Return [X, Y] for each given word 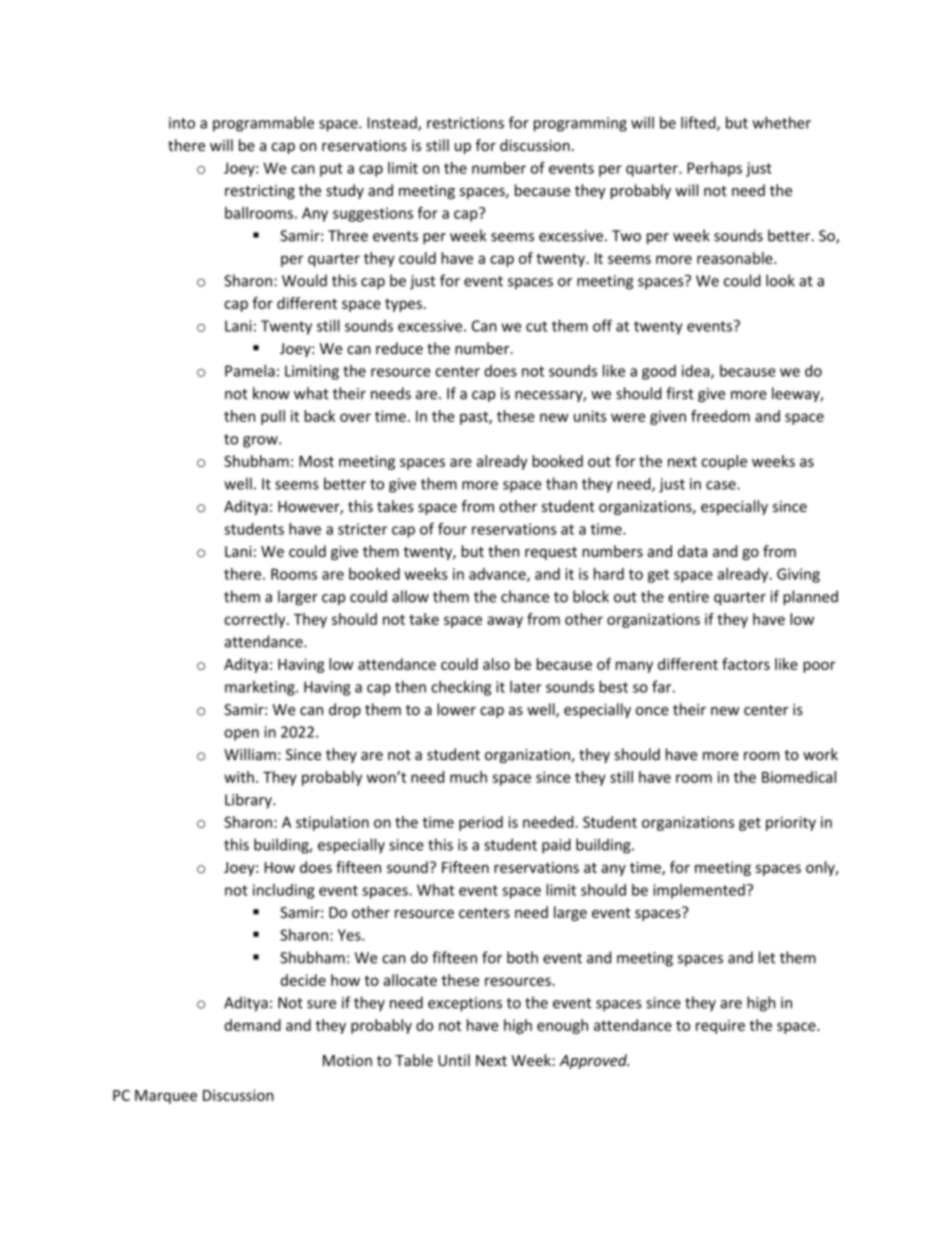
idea [697, 372]
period [481, 823]
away [505, 622]
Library [249, 801]
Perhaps [714, 169]
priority [791, 823]
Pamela [250, 370]
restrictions [465, 123]
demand [253, 1025]
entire [688, 597]
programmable [263, 124]
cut [536, 326]
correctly [256, 620]
